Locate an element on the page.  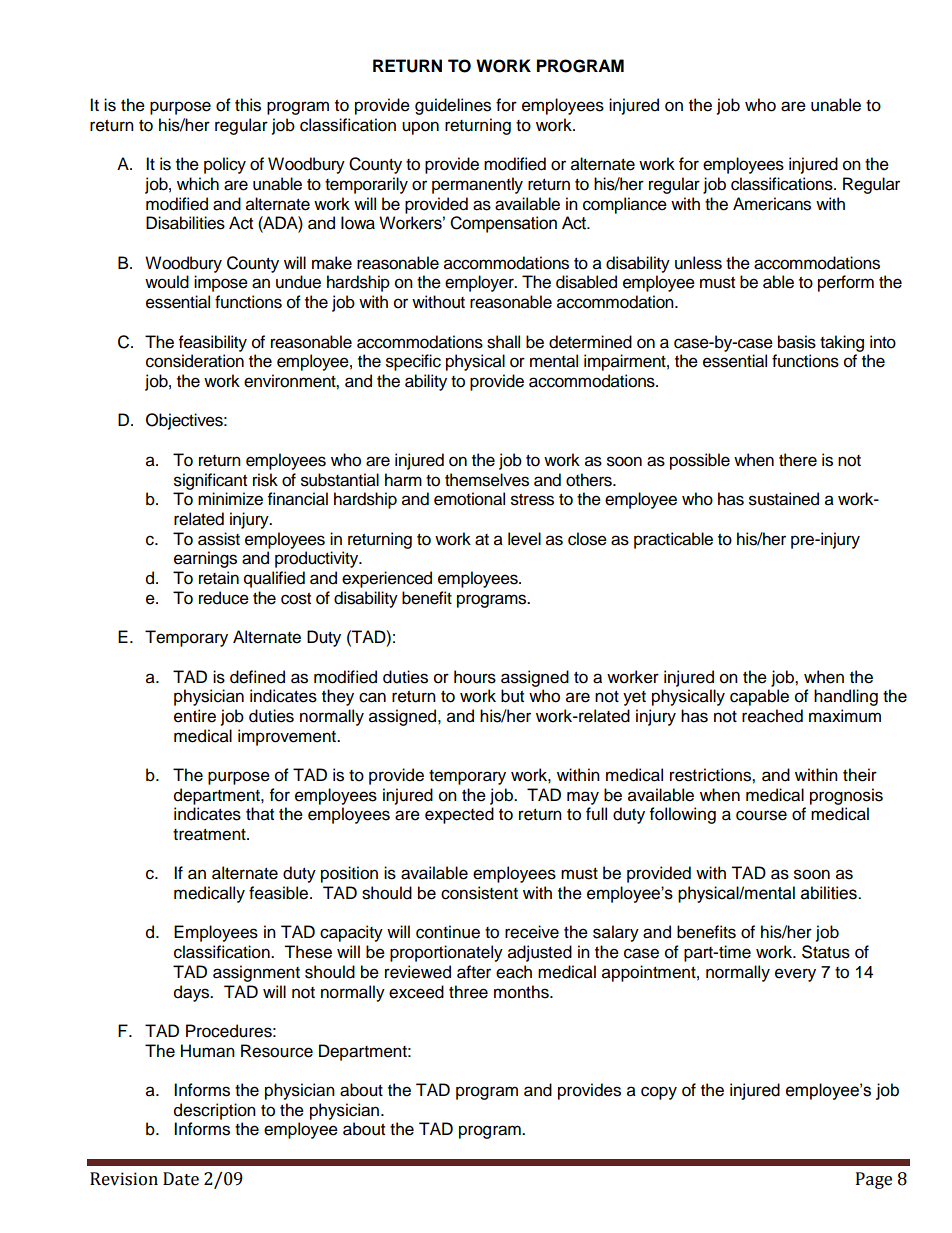
policy is located at coordinates (225, 165).
